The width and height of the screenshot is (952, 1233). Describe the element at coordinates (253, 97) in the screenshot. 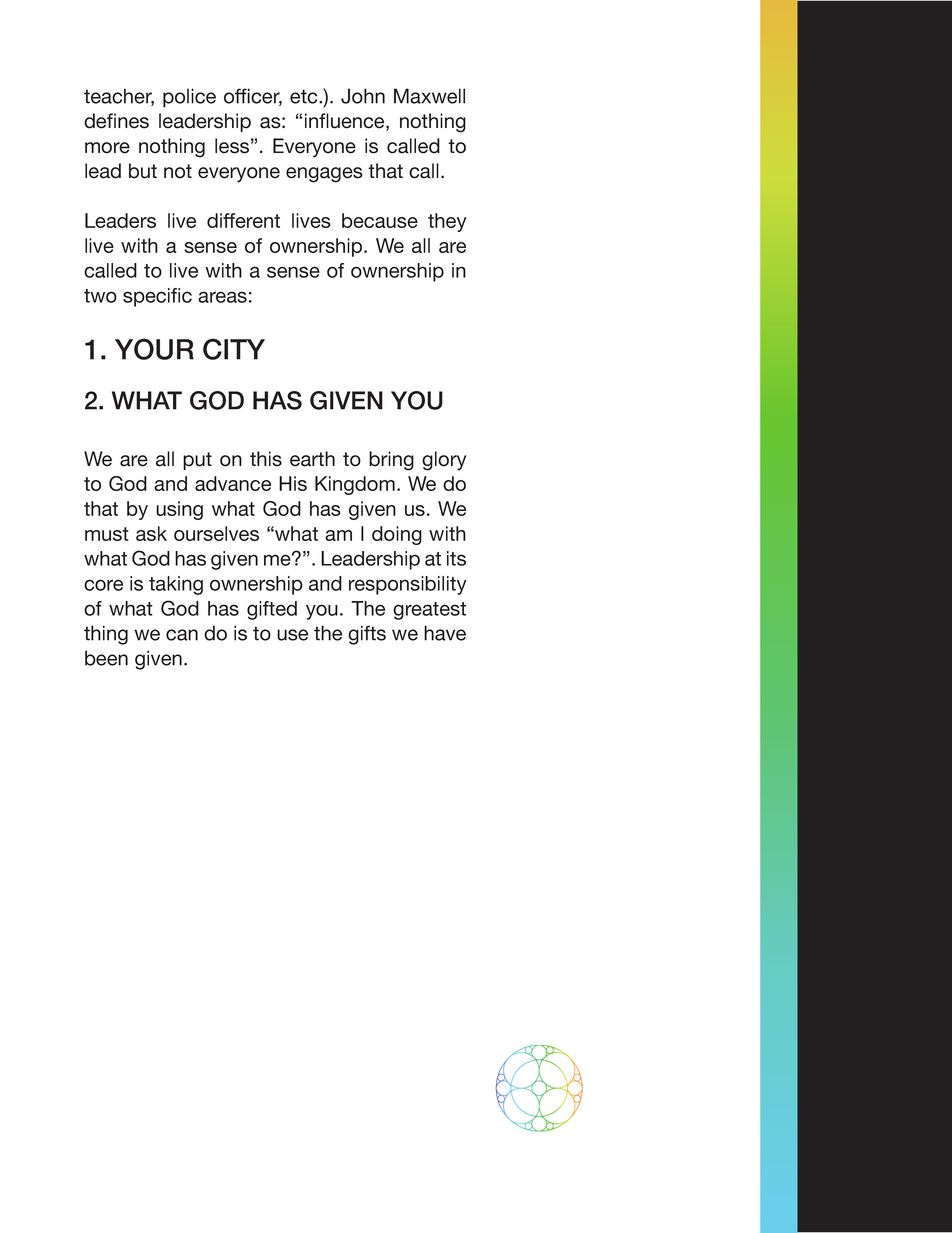

I see `officer` at that location.
